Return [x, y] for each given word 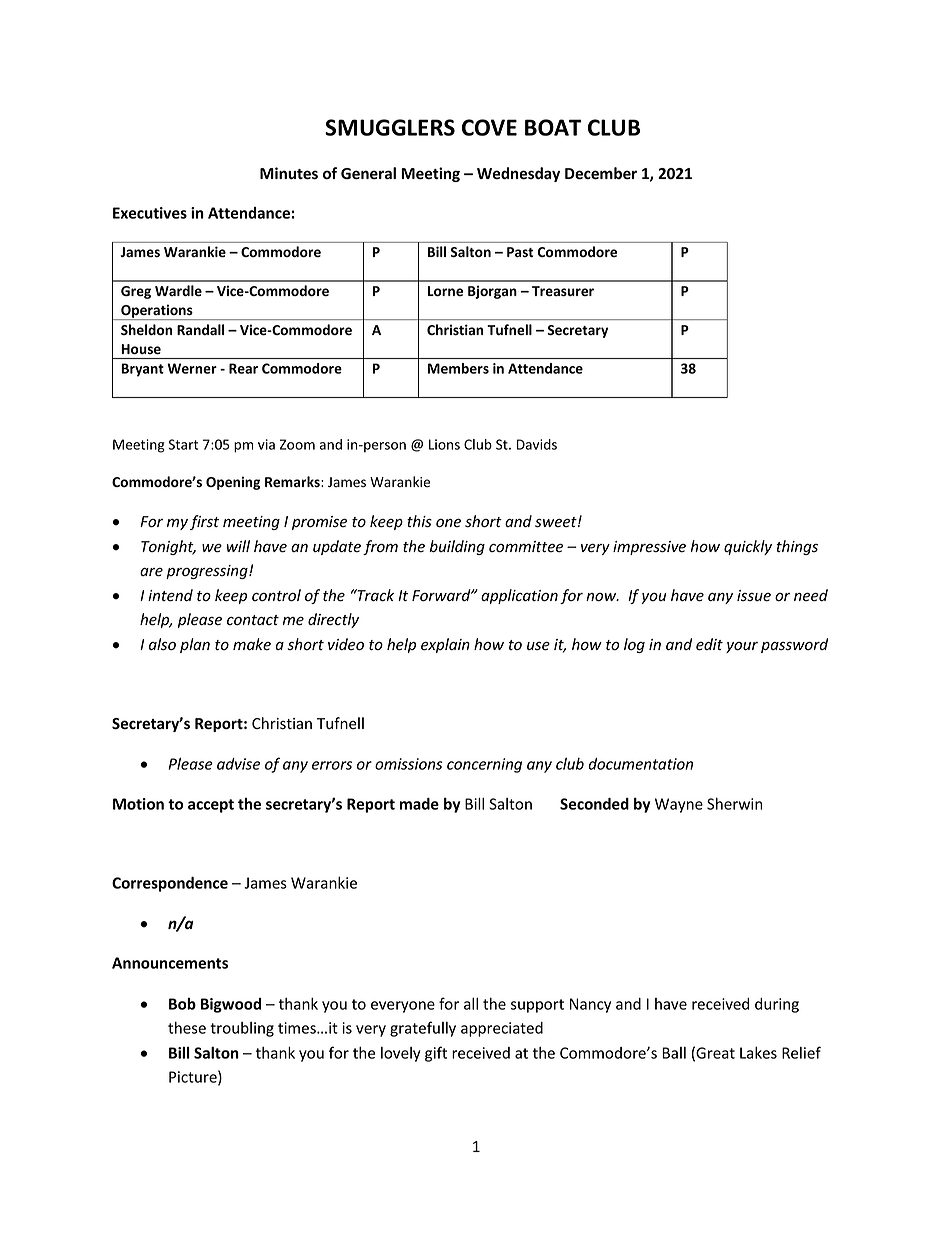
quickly [748, 547]
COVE [489, 127]
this [419, 521]
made [419, 804]
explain [445, 645]
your [742, 647]
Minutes [289, 173]
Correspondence [170, 884]
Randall [200, 329]
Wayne [679, 805]
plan [195, 645]
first [204, 522]
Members [458, 368]
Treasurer [563, 291]
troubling [242, 1029]
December [601, 173]
